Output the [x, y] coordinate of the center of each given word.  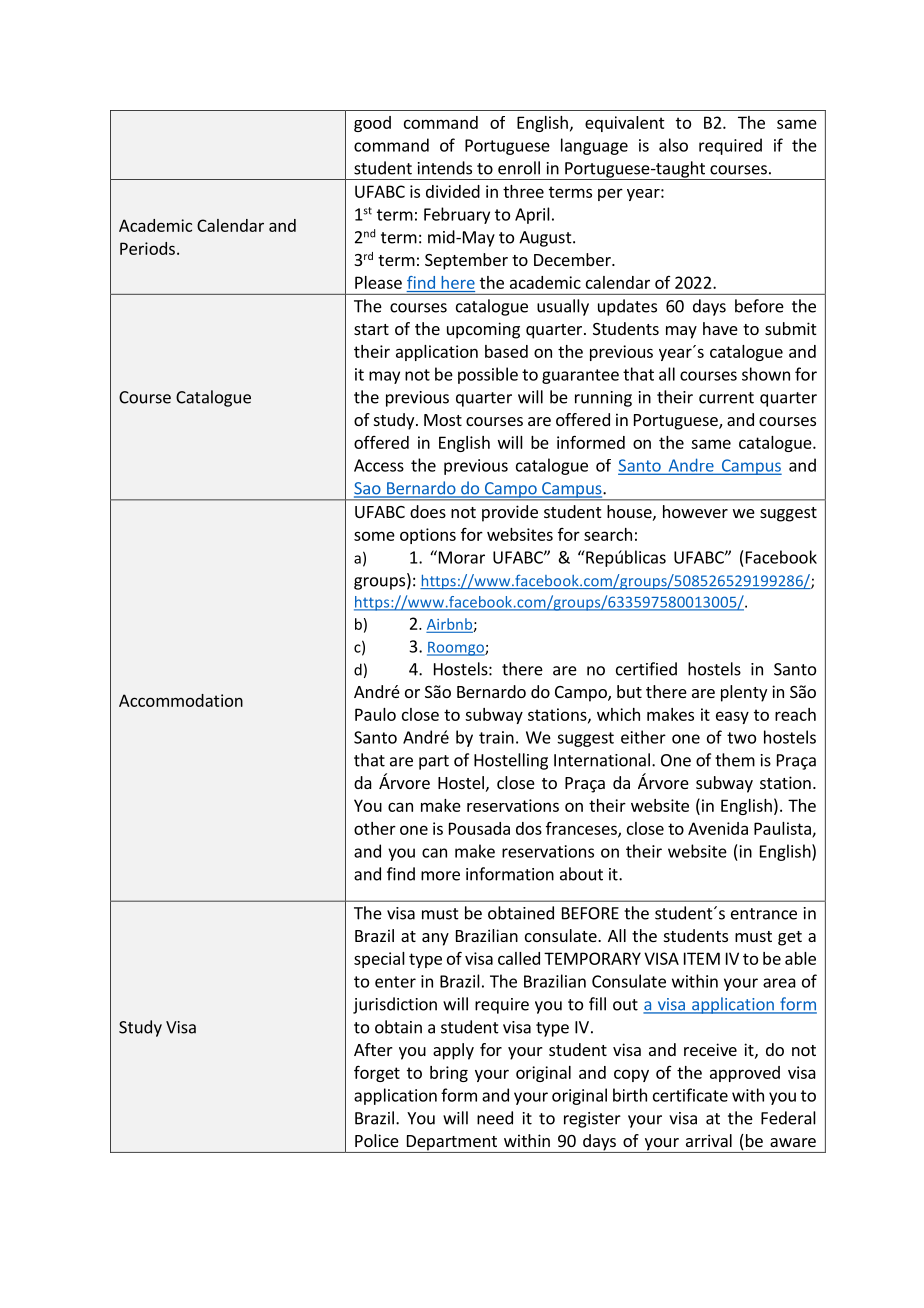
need [495, 1118]
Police [377, 1140]
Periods [147, 248]
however [695, 511]
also [673, 145]
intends [445, 168]
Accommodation [181, 700]
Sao [368, 489]
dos [529, 828]
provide [510, 513]
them [735, 760]
